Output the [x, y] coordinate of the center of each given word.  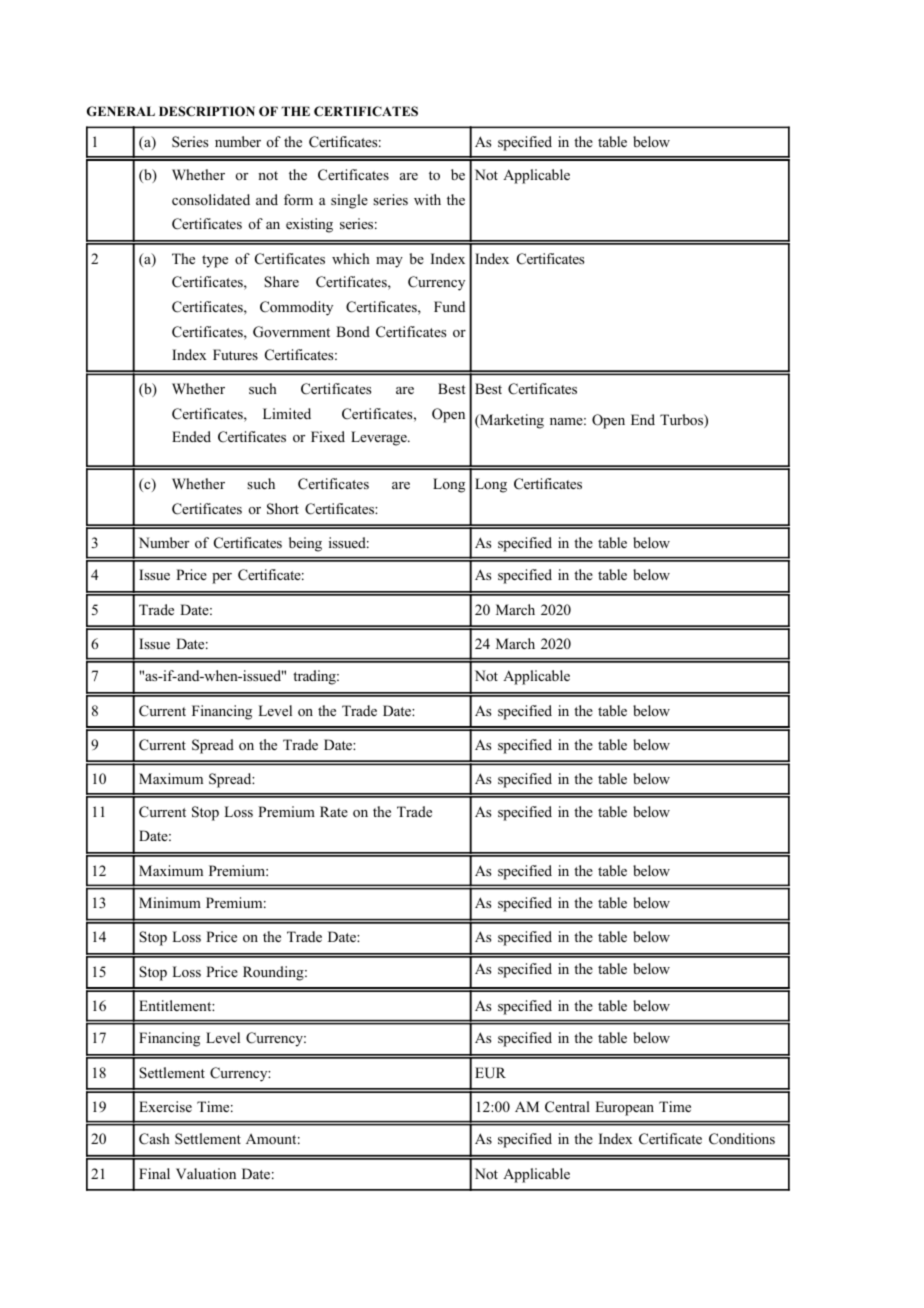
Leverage [380, 438]
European [624, 1108]
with [427, 199]
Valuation [206, 1173]
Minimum [170, 902]
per [222, 578]
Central [567, 1107]
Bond [353, 331]
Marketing [511, 421]
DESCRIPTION [207, 111]
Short [283, 509]
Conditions [742, 1139]
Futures [235, 354]
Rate [334, 811]
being [305, 544]
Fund [449, 306]
